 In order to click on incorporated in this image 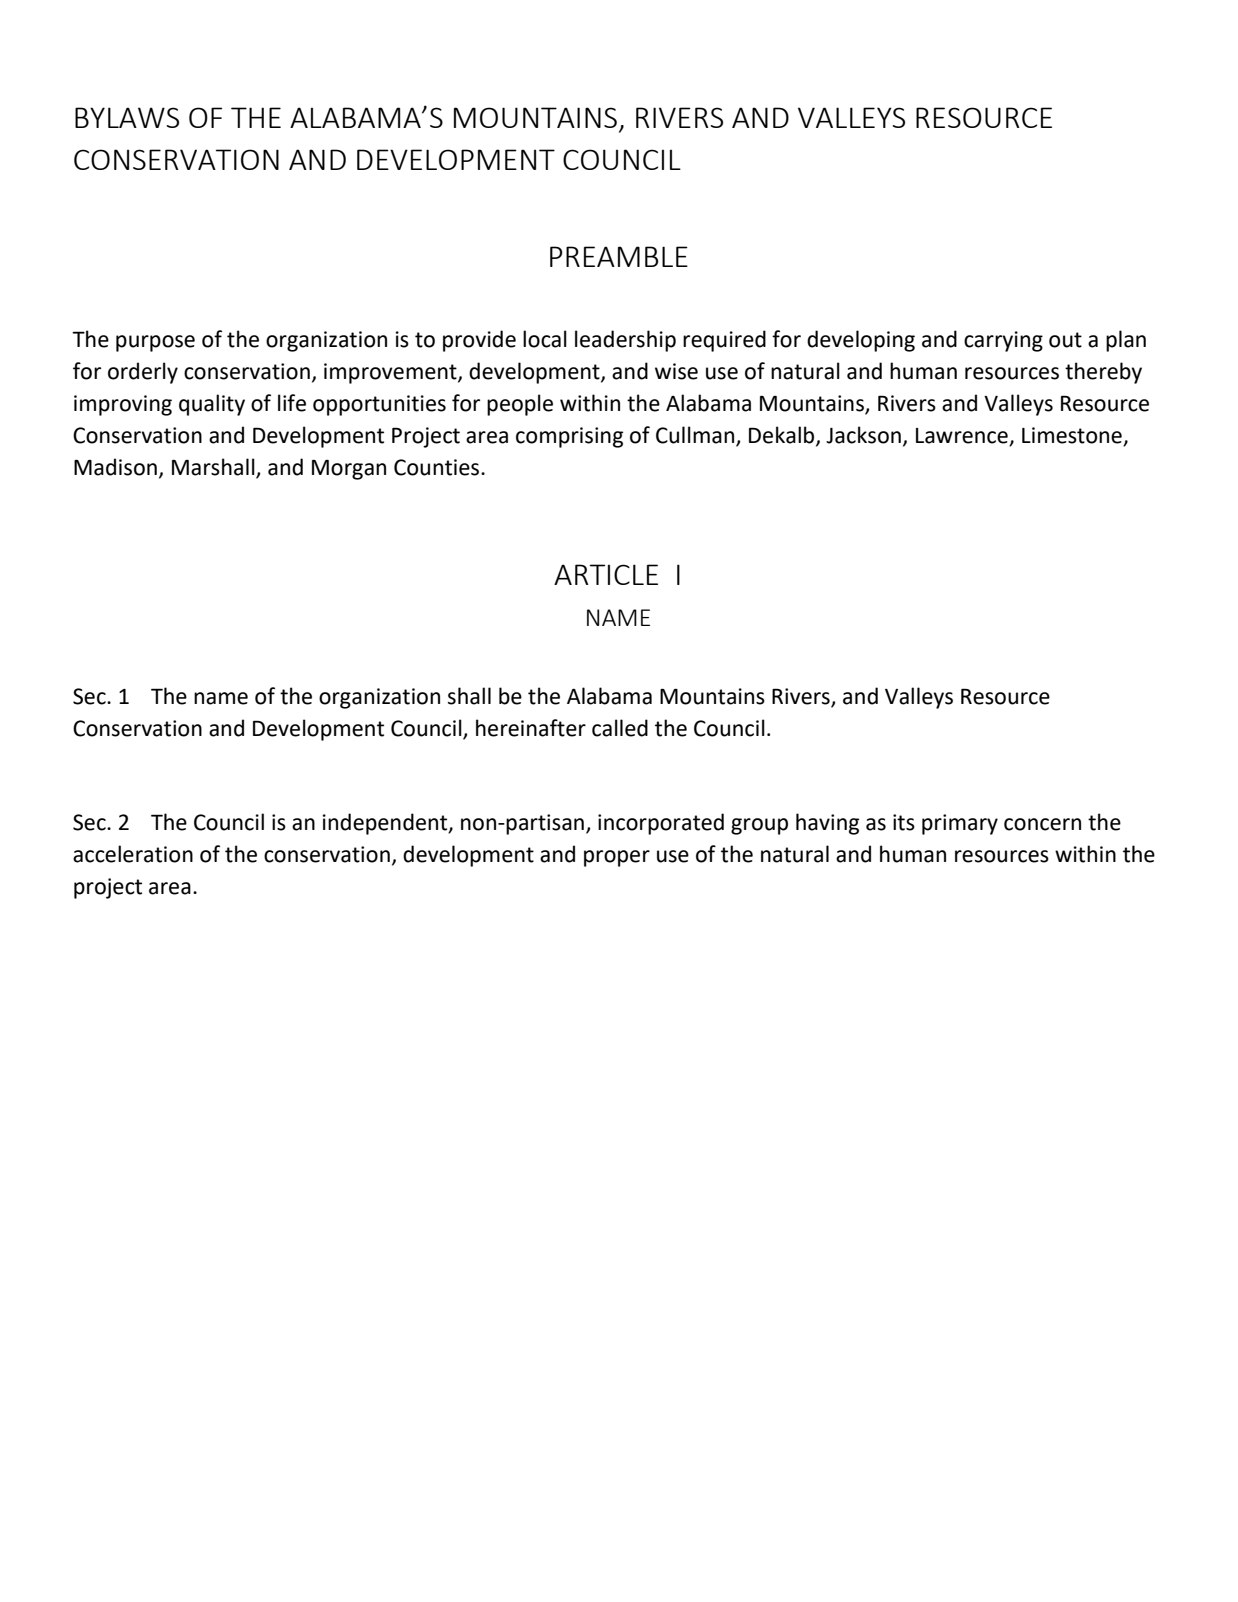, I will do `click(661, 824)`.
